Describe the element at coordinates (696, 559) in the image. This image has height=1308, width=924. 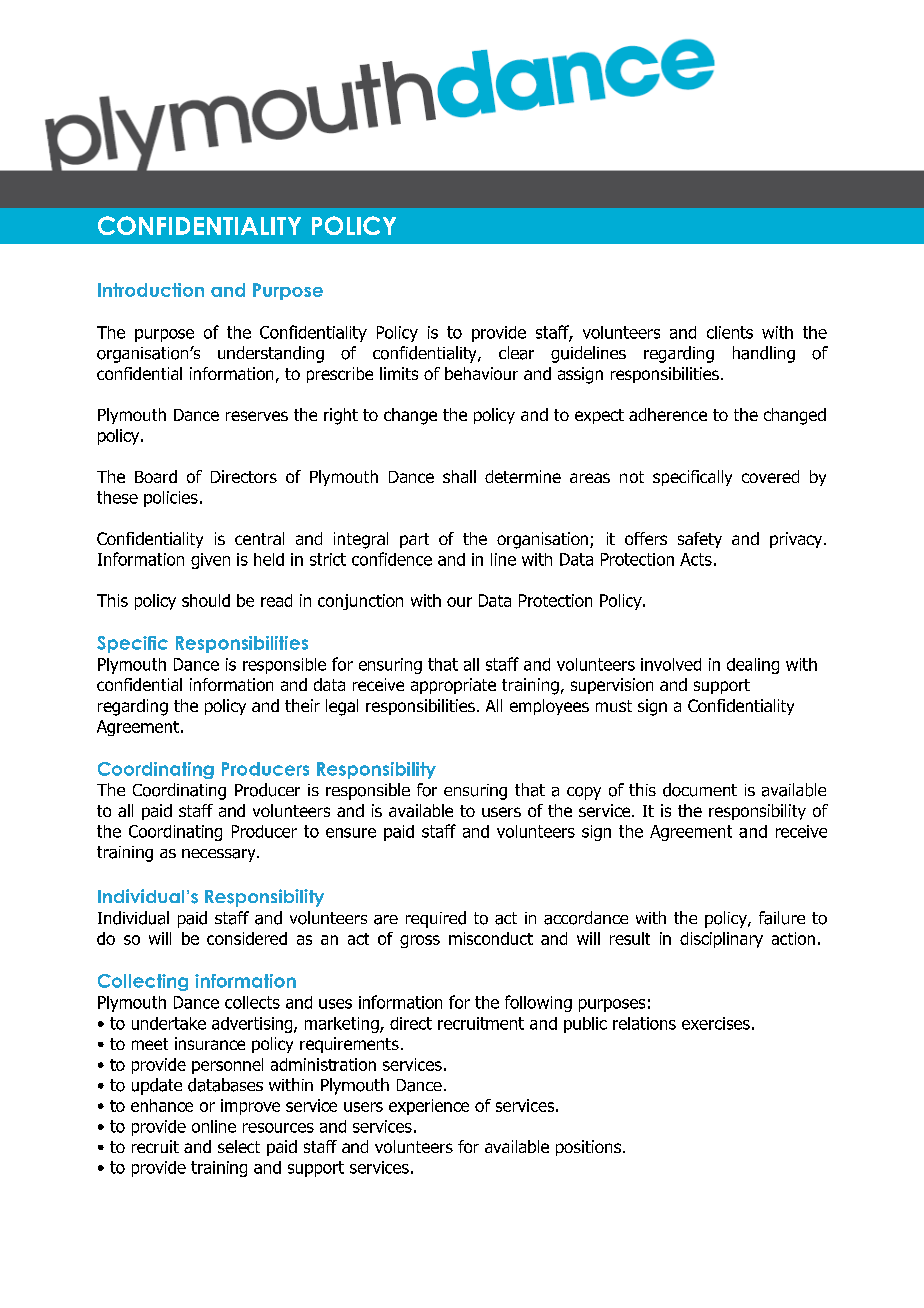
I see `Acts` at that location.
